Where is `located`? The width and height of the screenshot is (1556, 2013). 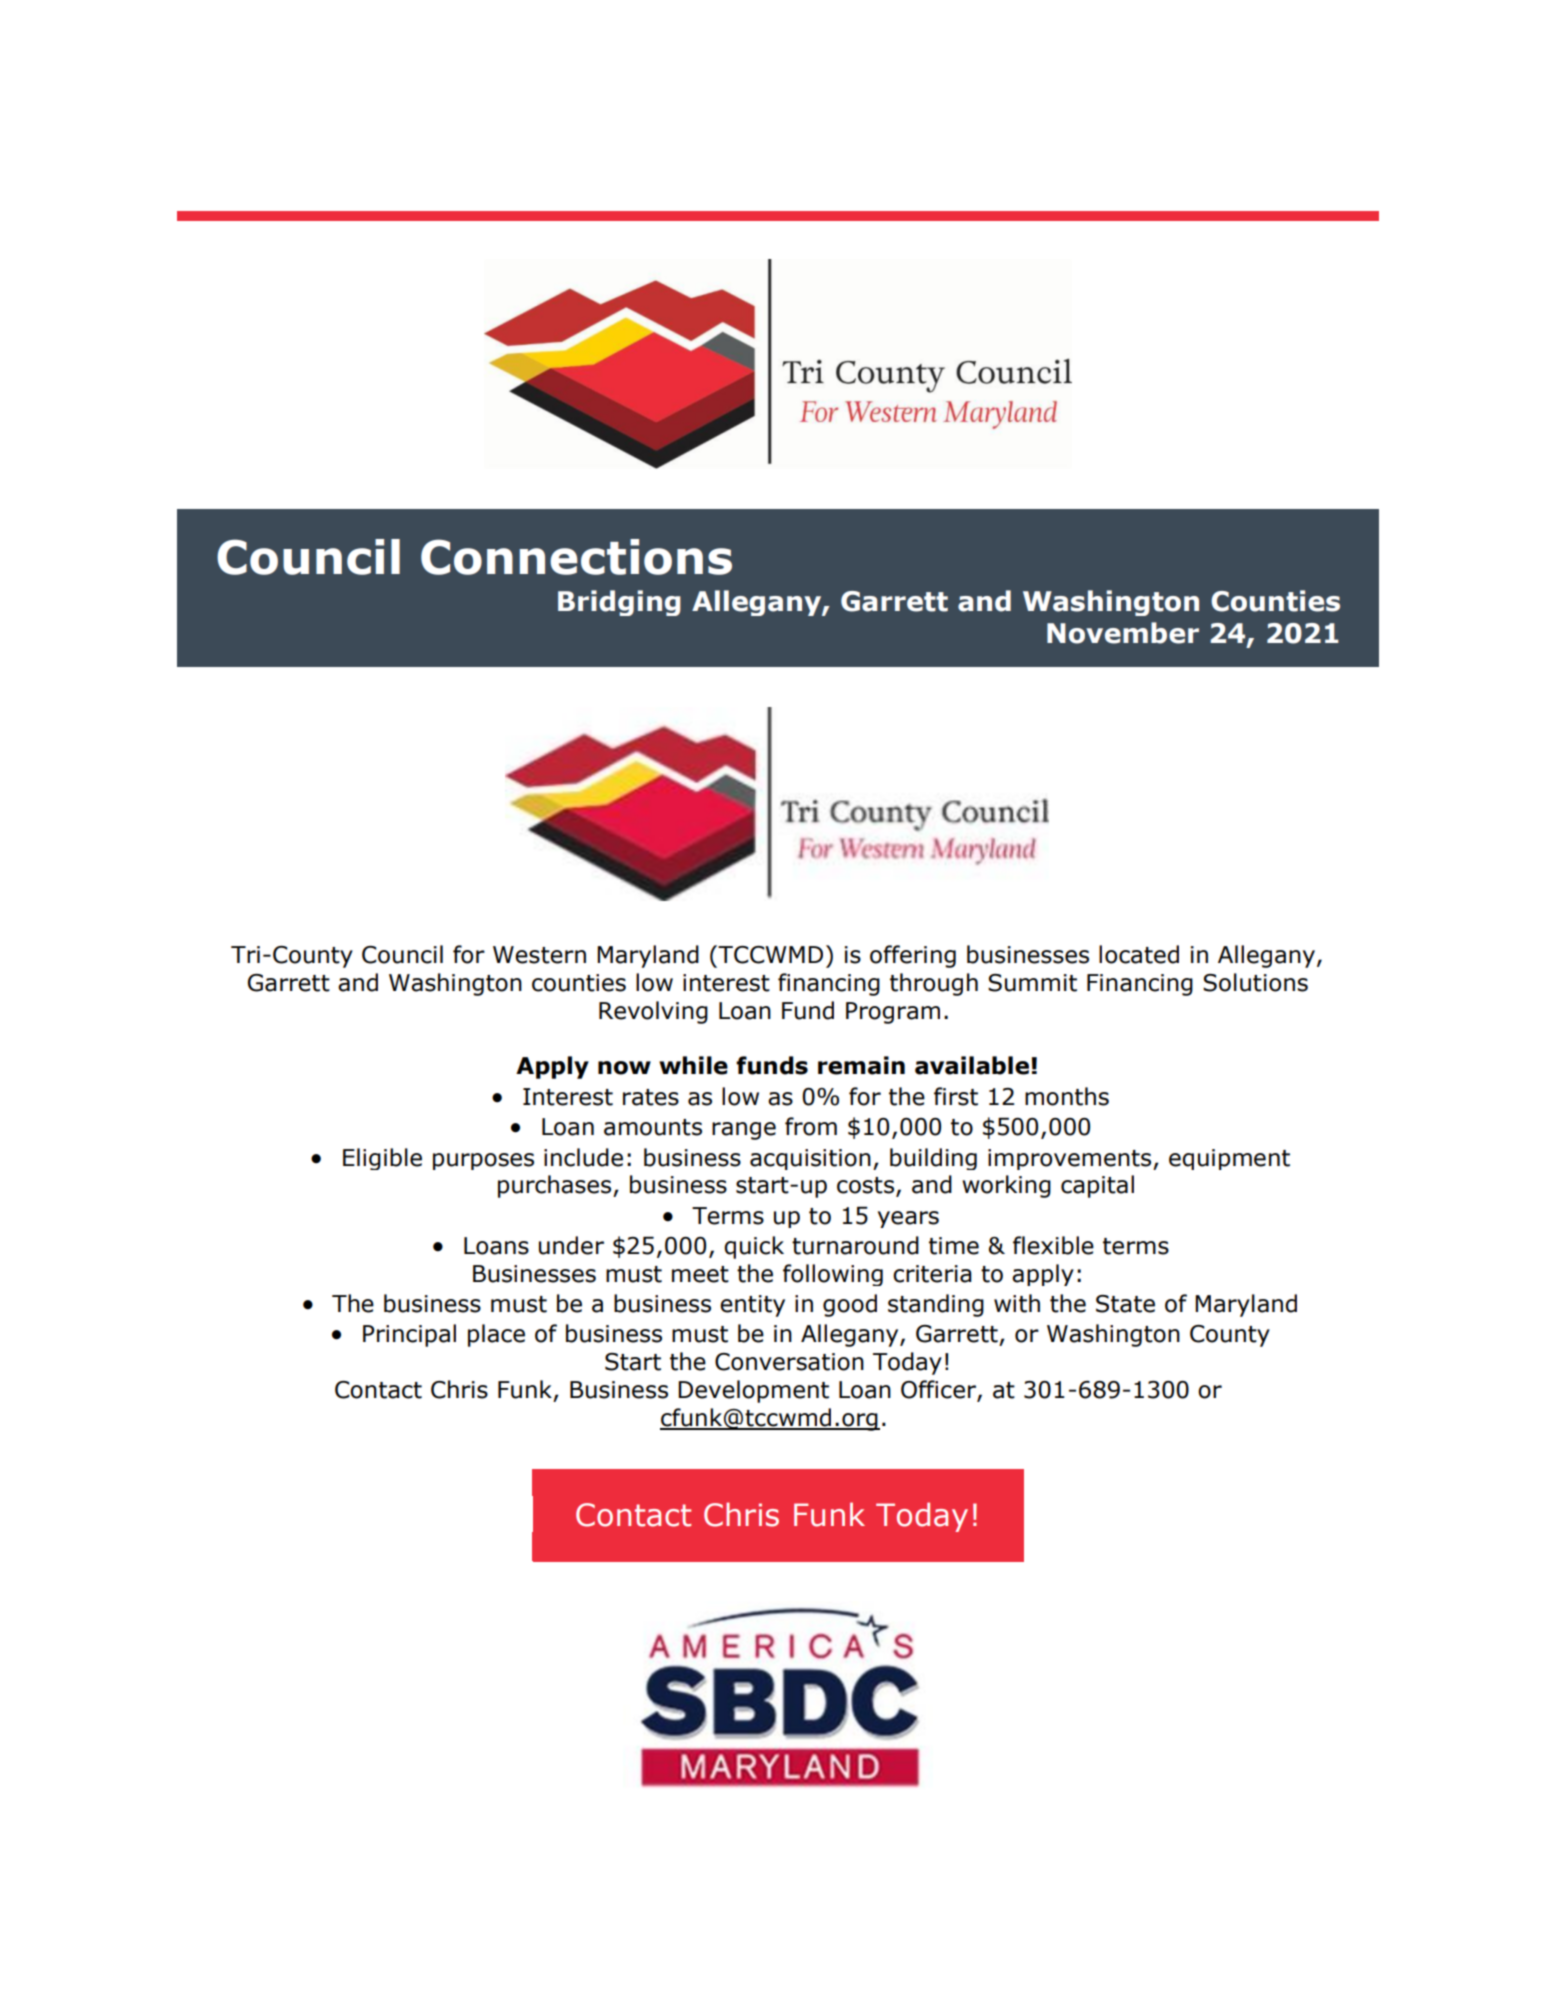 located is located at coordinates (1139, 954).
